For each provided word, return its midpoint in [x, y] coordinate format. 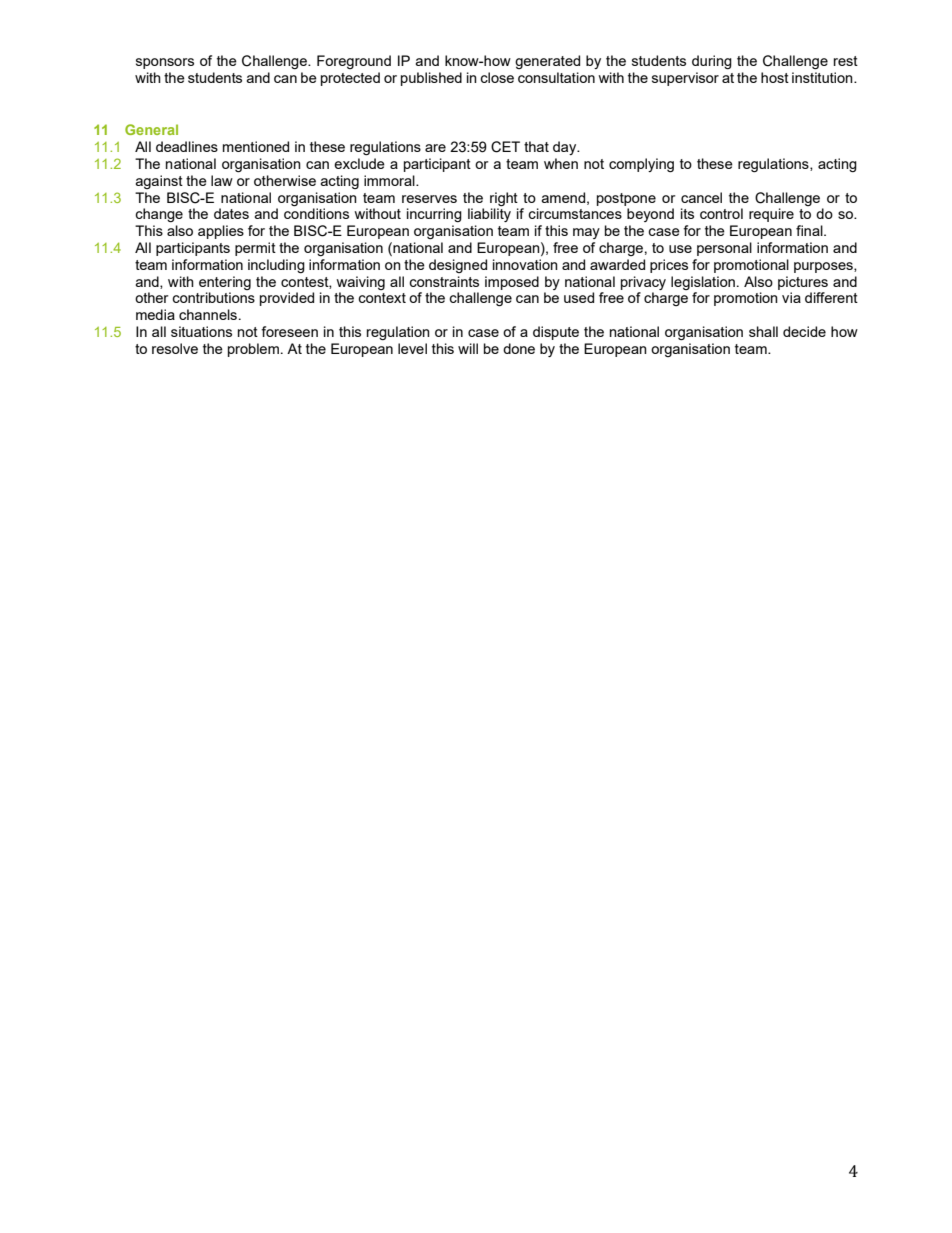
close [497, 77]
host [775, 77]
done [519, 348]
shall [763, 331]
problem [253, 350]
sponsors [165, 63]
